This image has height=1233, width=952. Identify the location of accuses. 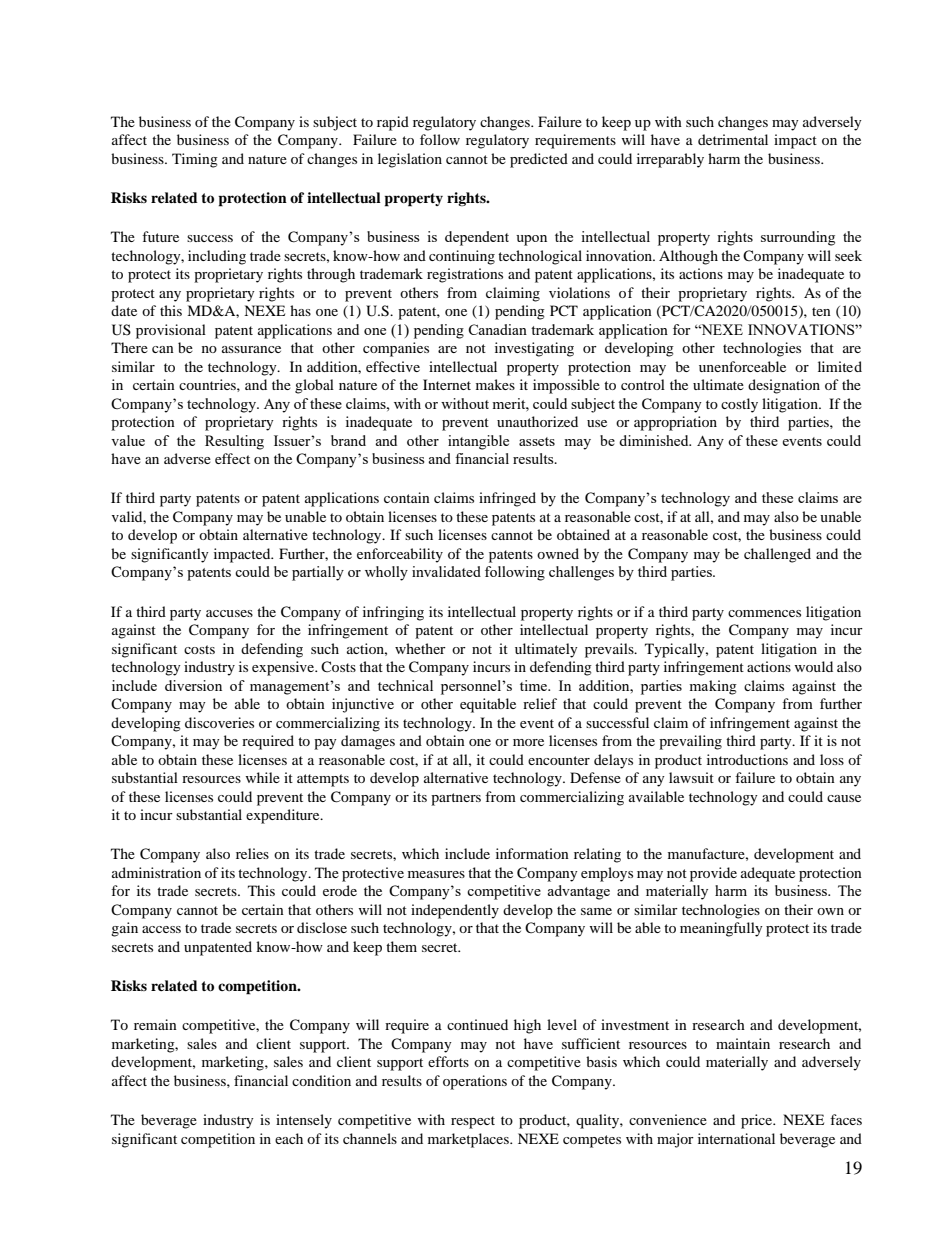
(229, 613).
